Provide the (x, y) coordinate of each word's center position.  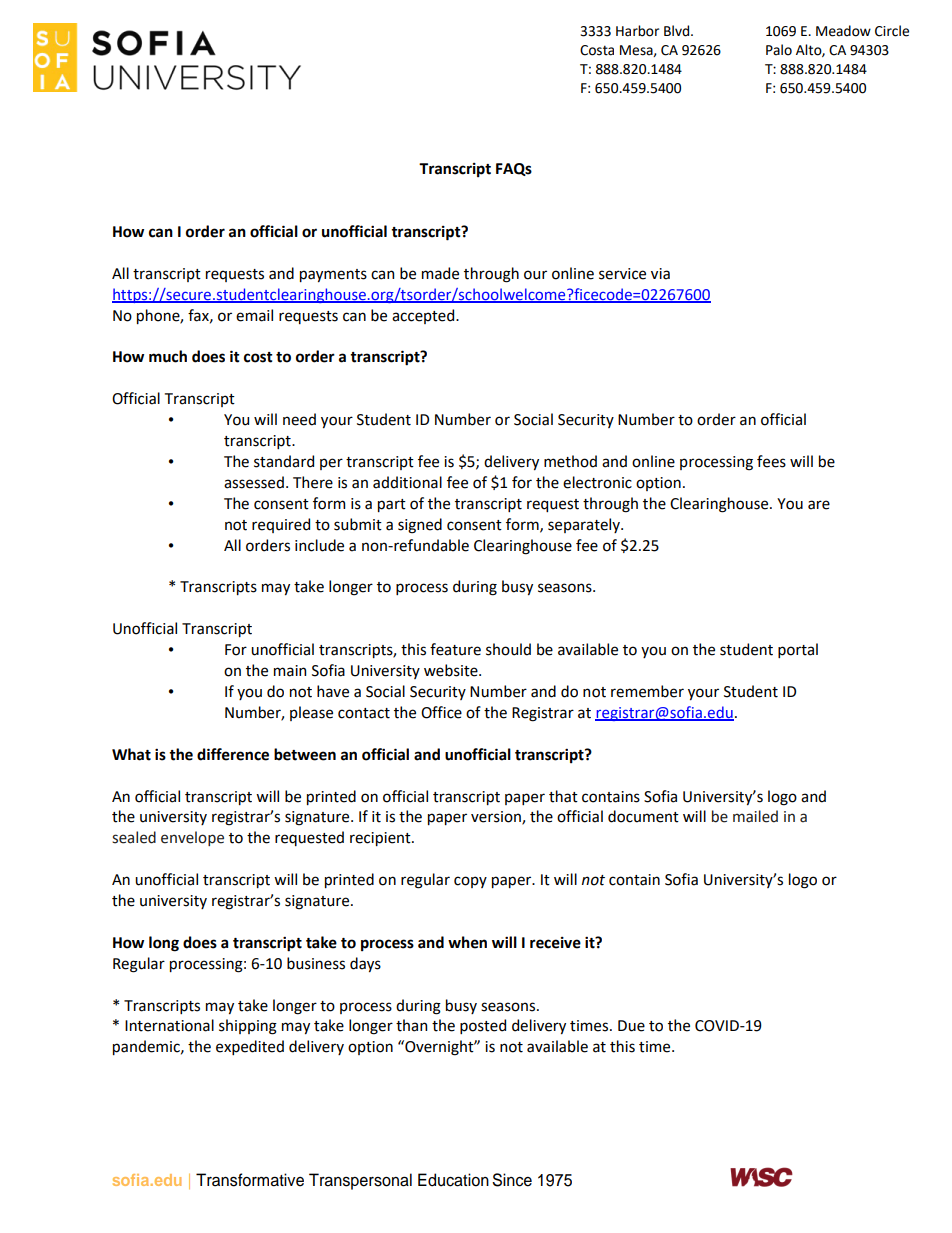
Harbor (637, 31)
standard (284, 461)
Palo (779, 50)
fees (771, 461)
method (570, 461)
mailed (755, 816)
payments (333, 275)
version (497, 818)
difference (233, 754)
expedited (250, 1047)
